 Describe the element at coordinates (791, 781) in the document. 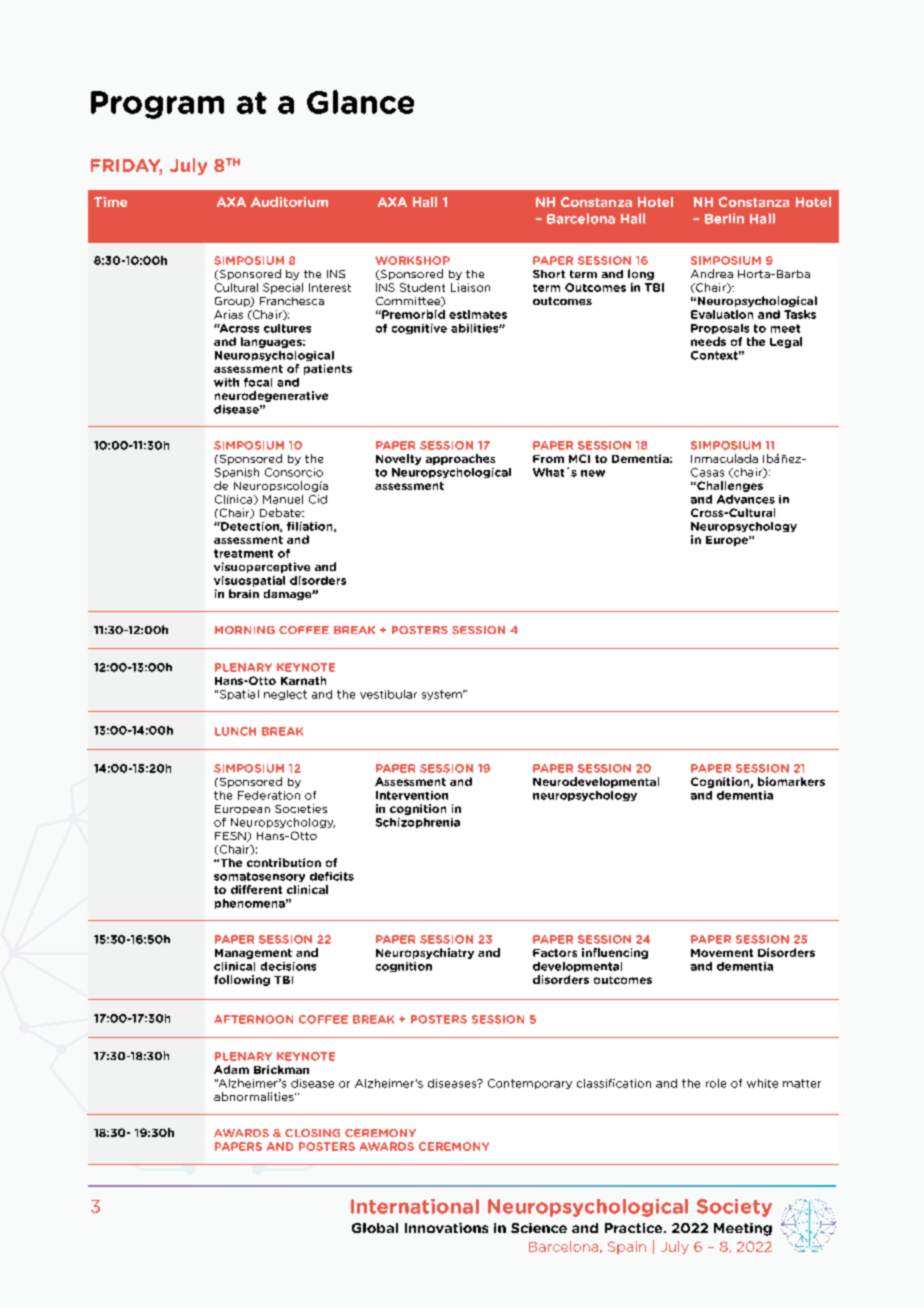

I see `biomarkers` at that location.
